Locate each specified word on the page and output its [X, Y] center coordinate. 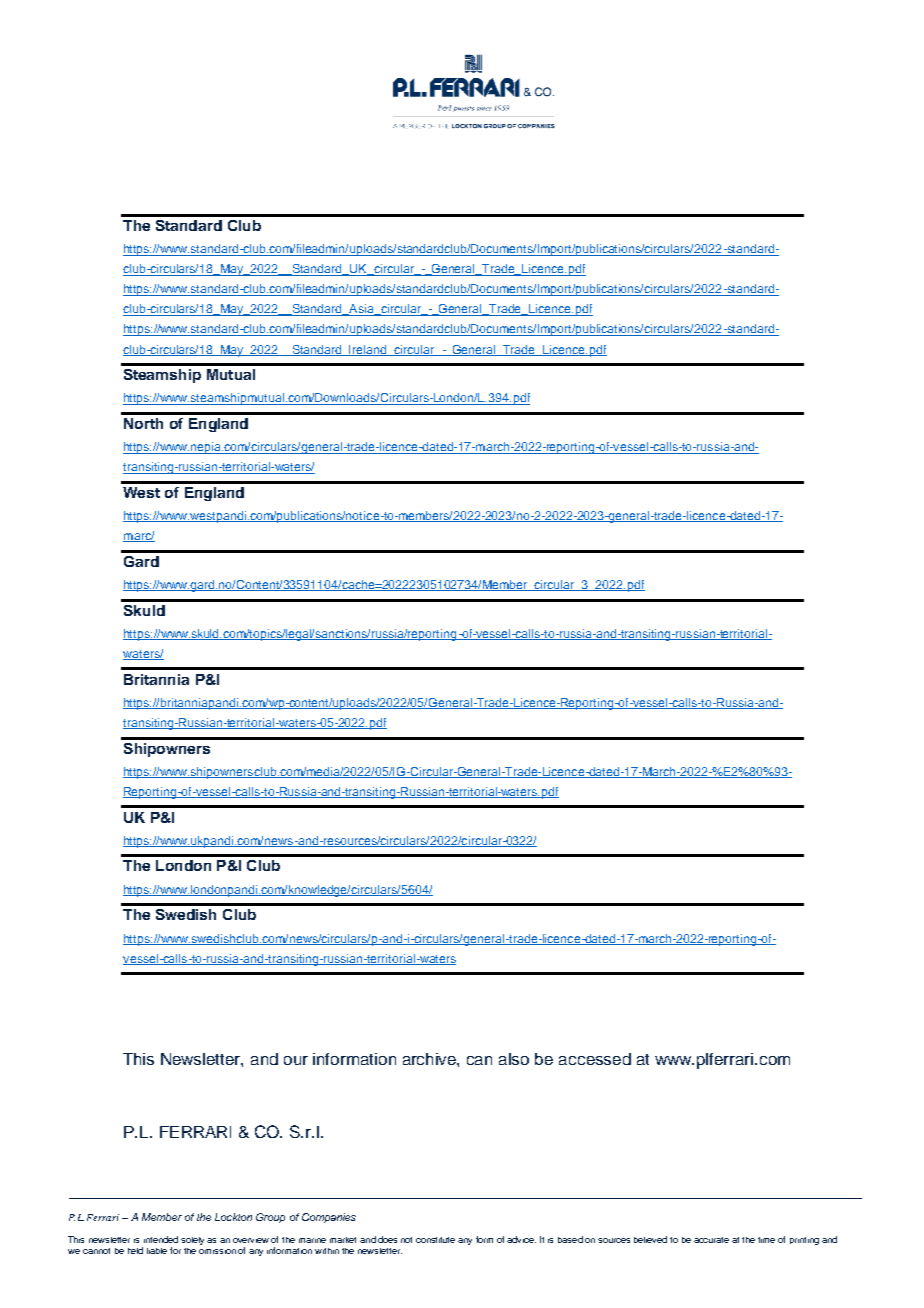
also [514, 1059]
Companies [329, 1218]
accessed [595, 1059]
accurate [711, 1240]
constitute [435, 1240]
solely [192, 1241]
